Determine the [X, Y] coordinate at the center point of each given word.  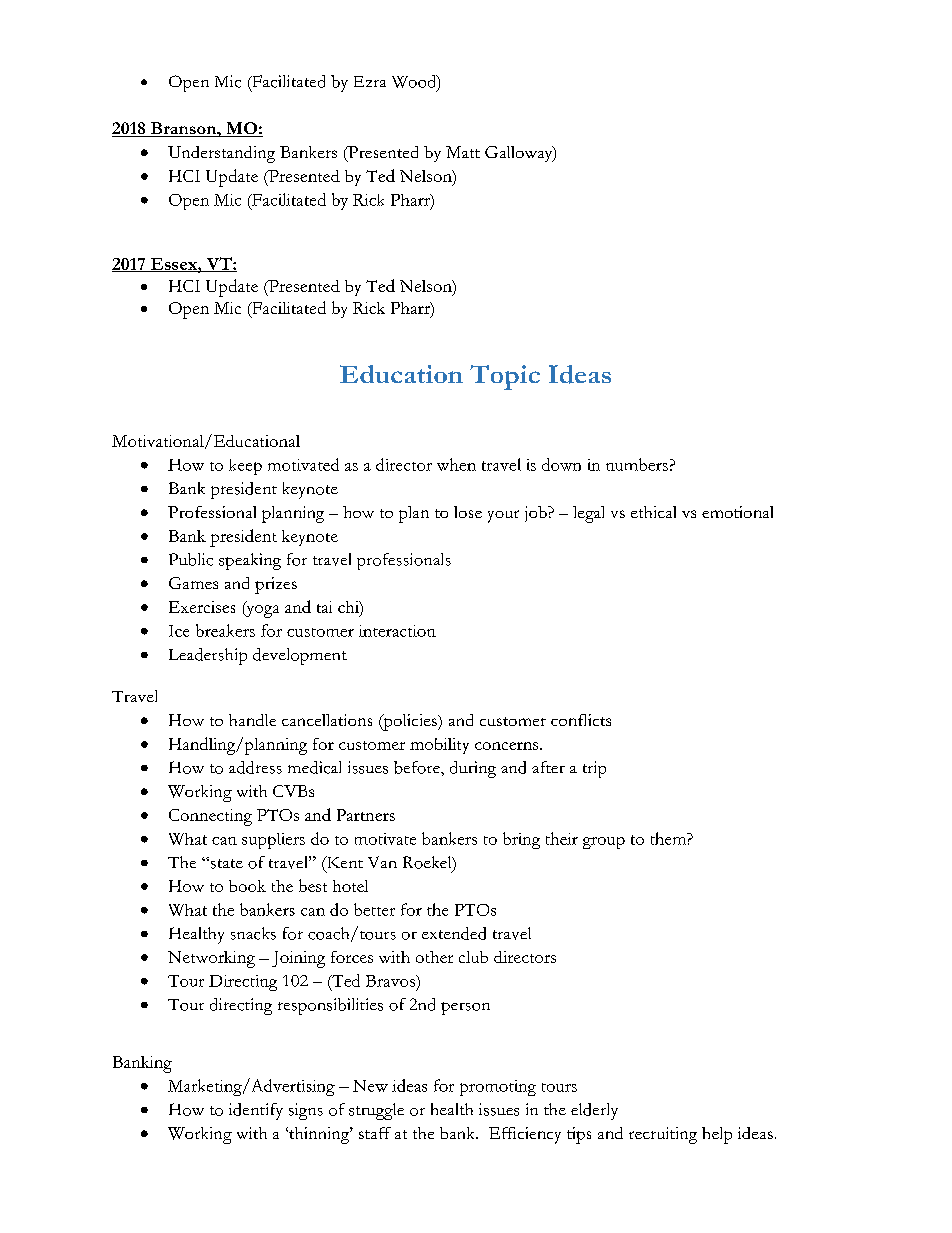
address [255, 767]
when [456, 464]
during [473, 769]
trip [594, 769]
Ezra [370, 81]
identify [256, 1111]
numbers [637, 464]
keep [245, 467]
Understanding [221, 154]
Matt [463, 152]
